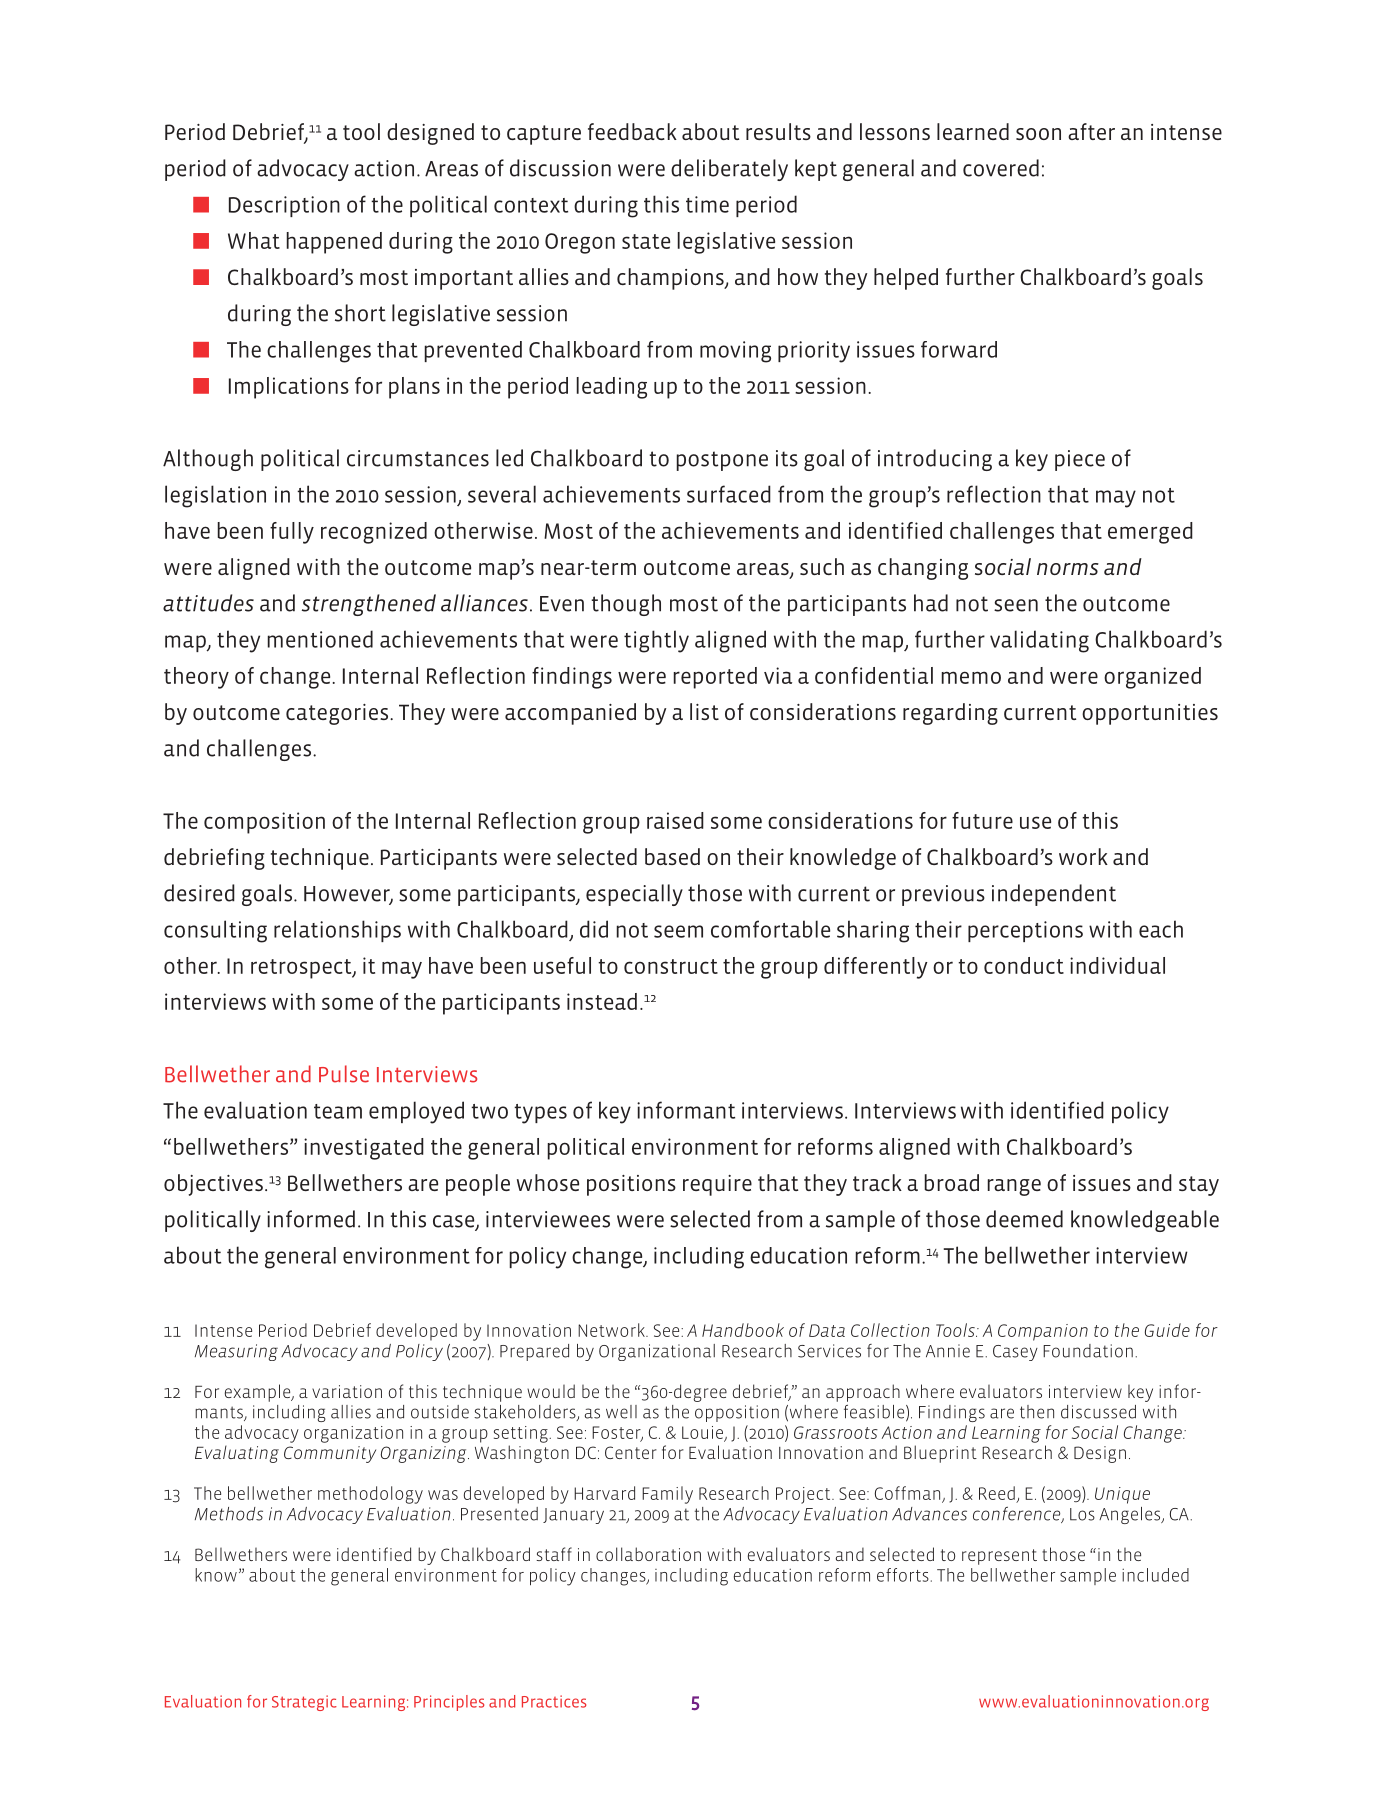 The height and width of the page is (1794, 1386). What do you see at coordinates (717, 1185) in the page?
I see `require` at bounding box center [717, 1185].
